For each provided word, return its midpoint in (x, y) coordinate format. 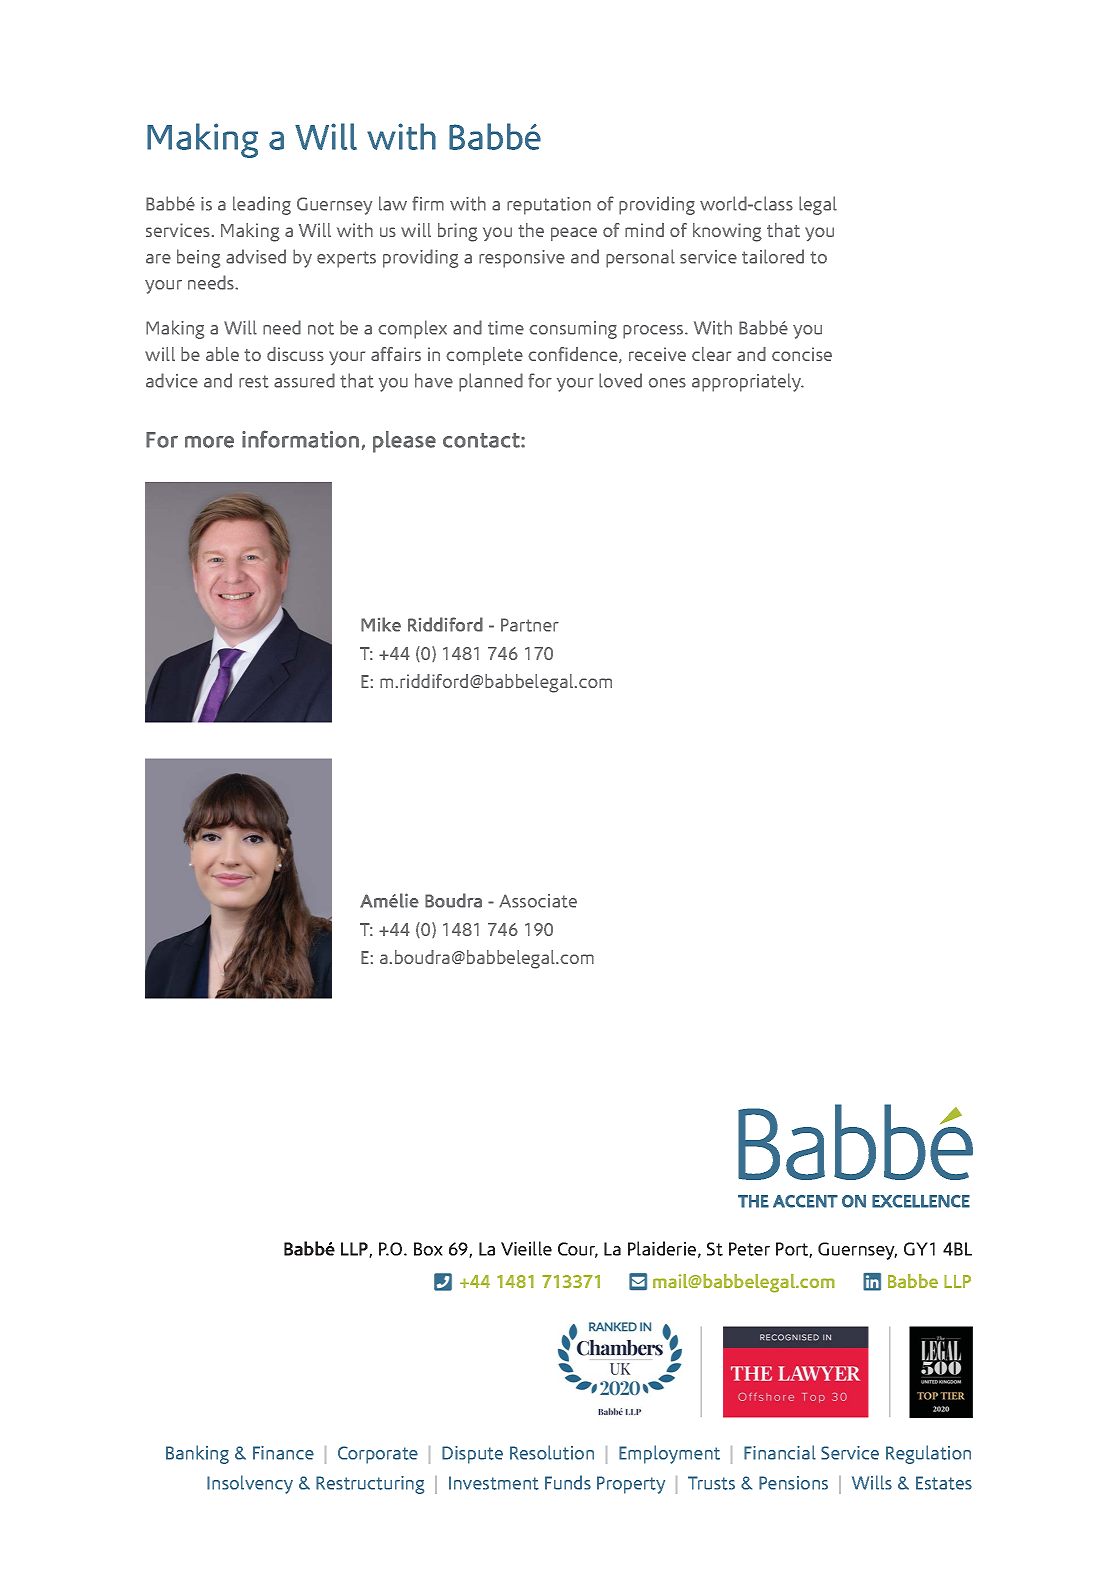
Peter (749, 1249)
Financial (780, 1452)
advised (256, 256)
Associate (538, 901)
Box (428, 1249)
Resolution (552, 1452)
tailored (773, 256)
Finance (283, 1453)
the (531, 230)
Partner (530, 625)
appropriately (748, 382)
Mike (381, 624)
